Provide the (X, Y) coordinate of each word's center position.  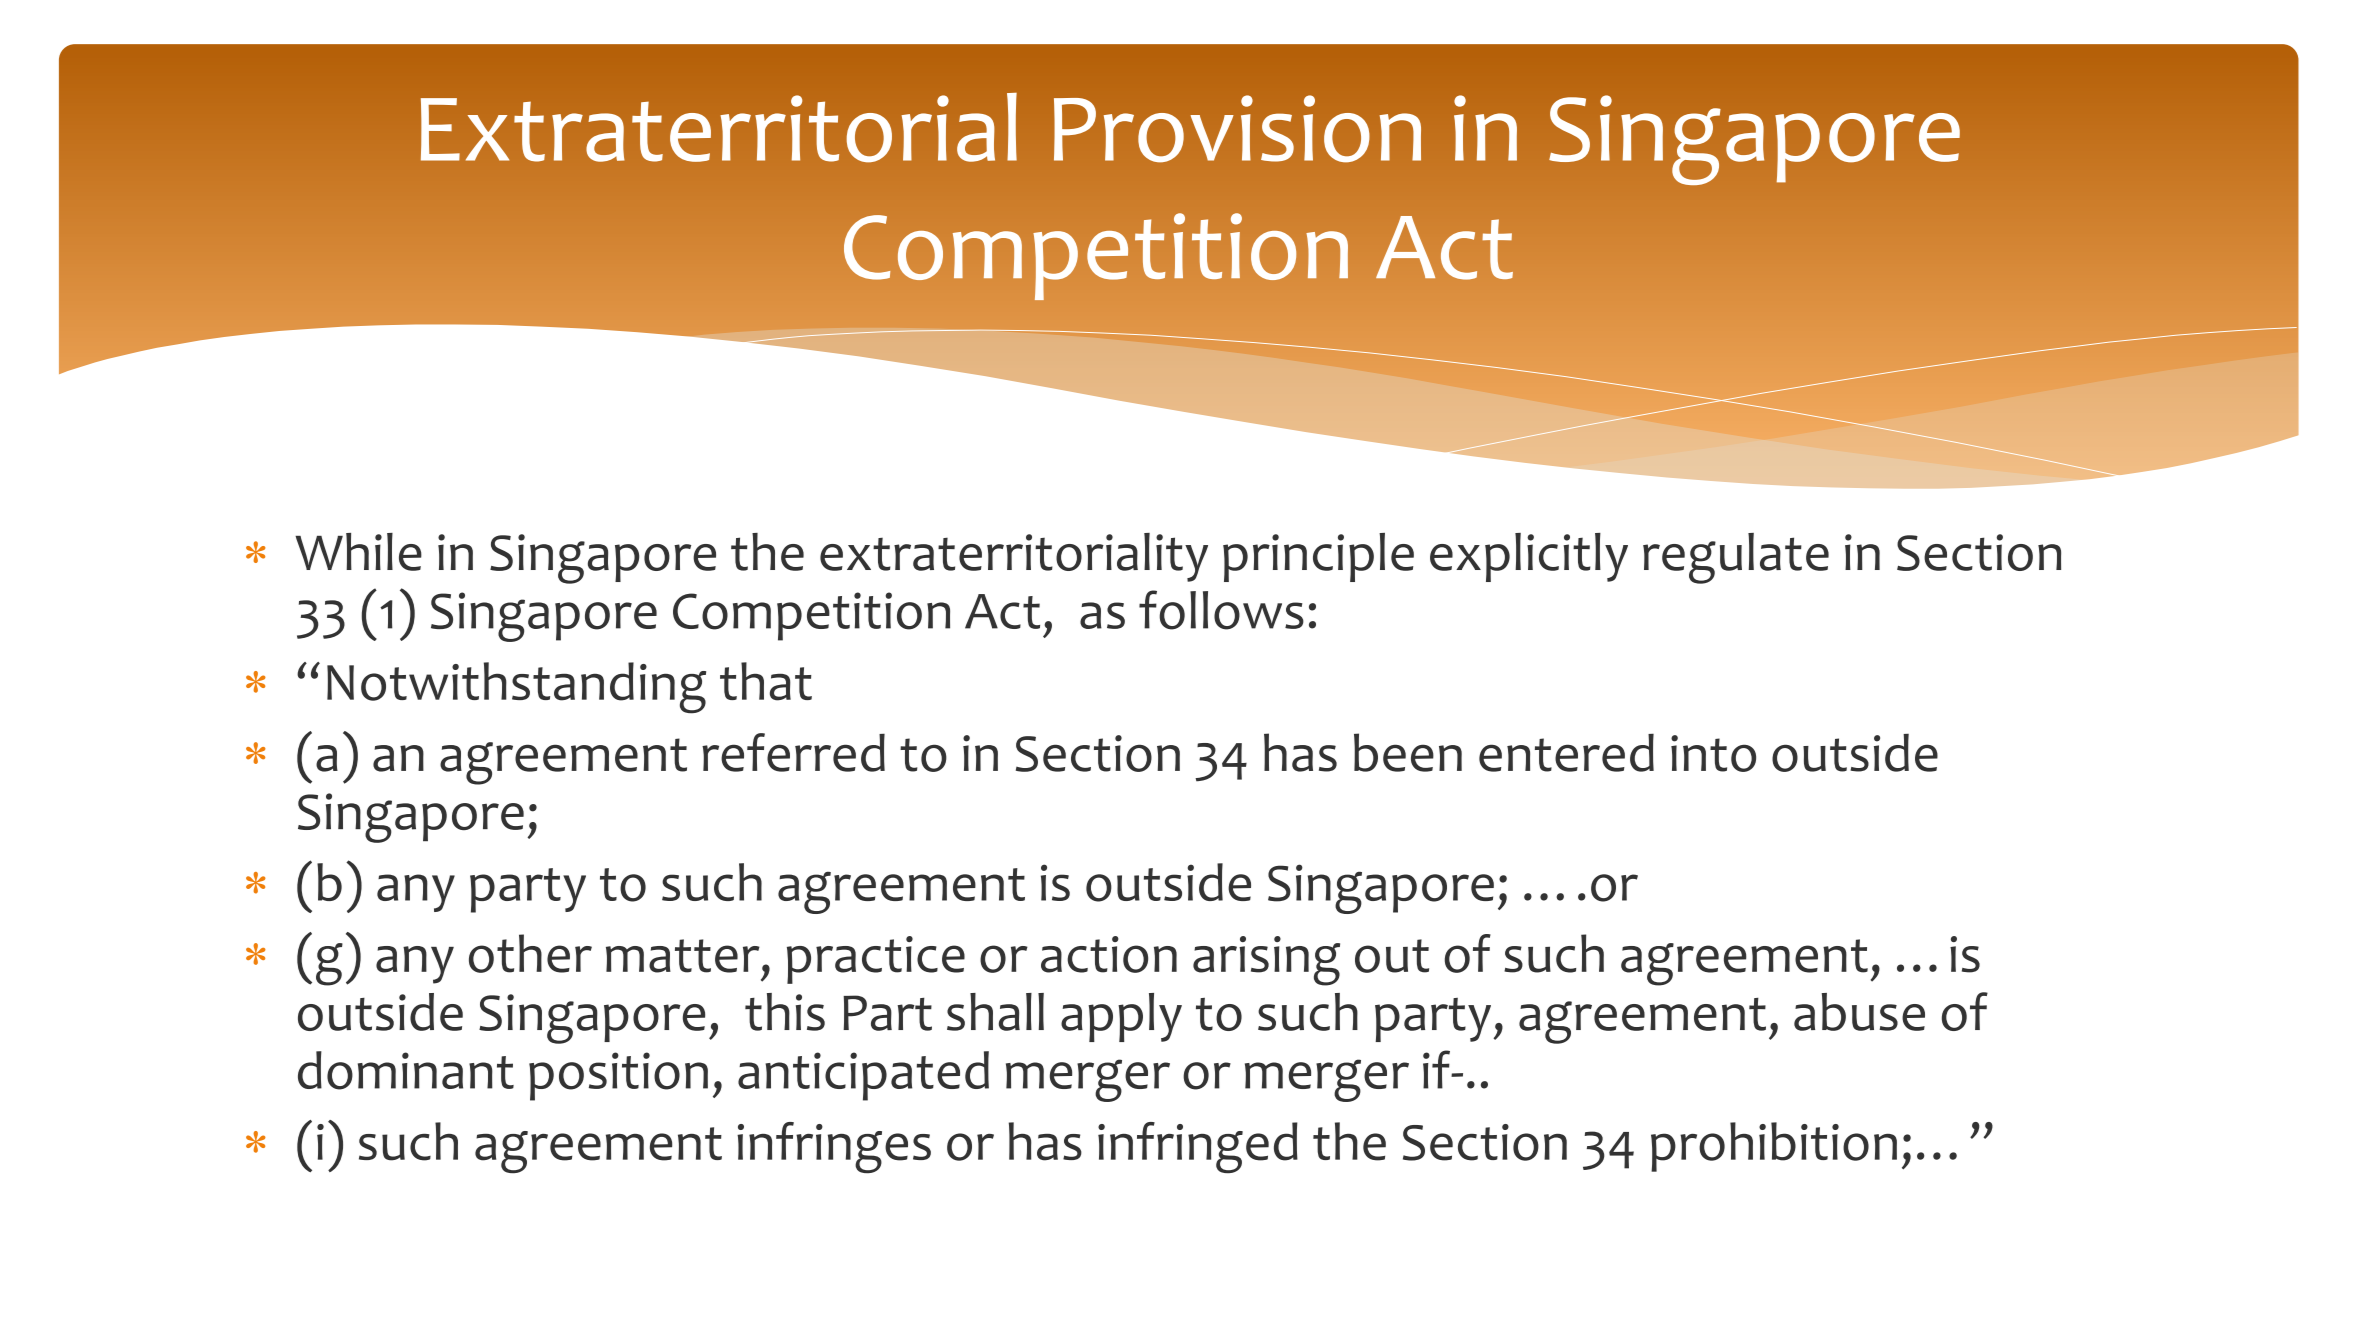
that (766, 681)
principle (1318, 557)
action (1109, 954)
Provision (1237, 129)
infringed (1198, 1147)
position (618, 1076)
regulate (1736, 558)
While (358, 552)
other (530, 953)
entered (1566, 752)
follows (1221, 610)
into (1713, 753)
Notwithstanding (516, 688)
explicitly (1529, 557)
